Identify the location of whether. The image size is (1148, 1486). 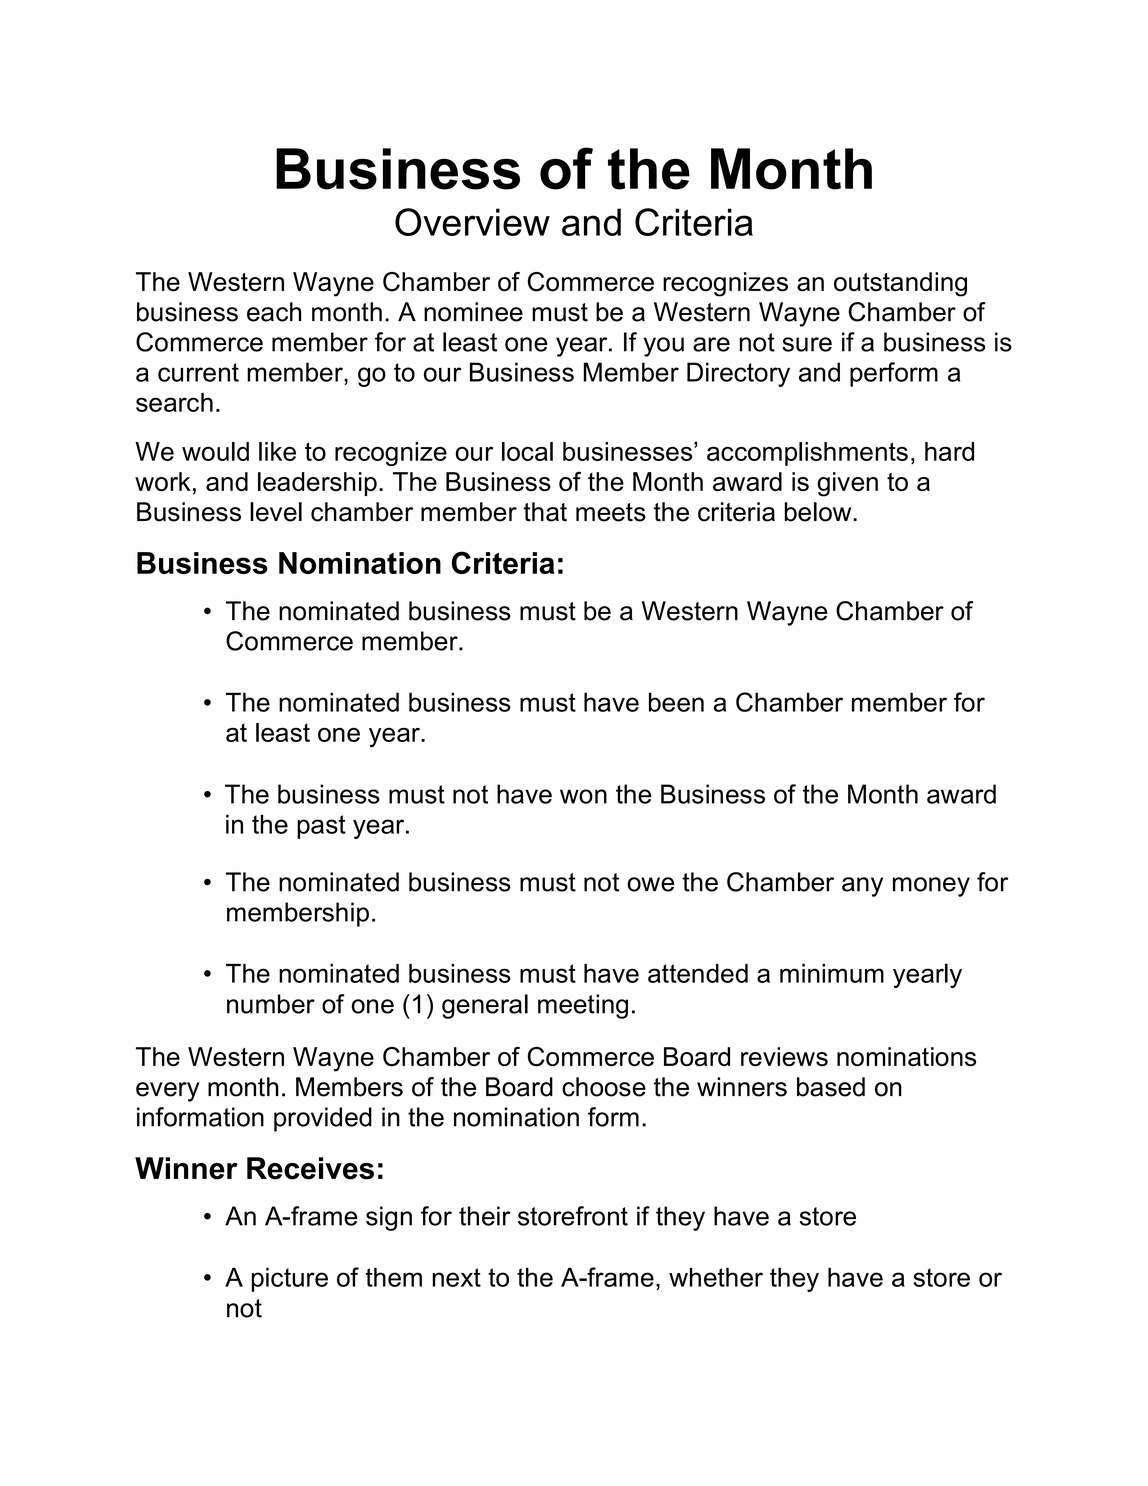
(716, 1277).
